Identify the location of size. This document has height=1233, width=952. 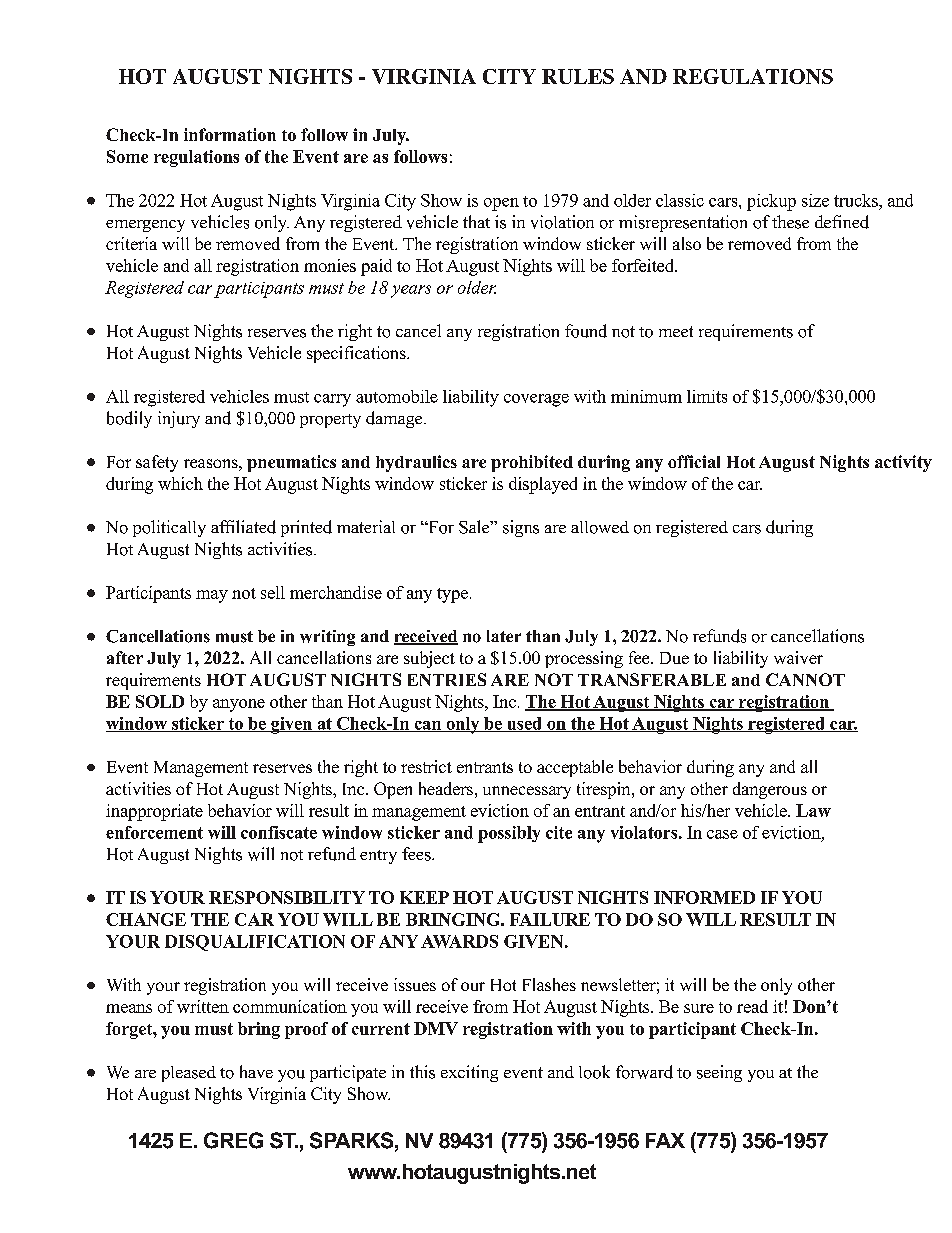
(815, 200).
